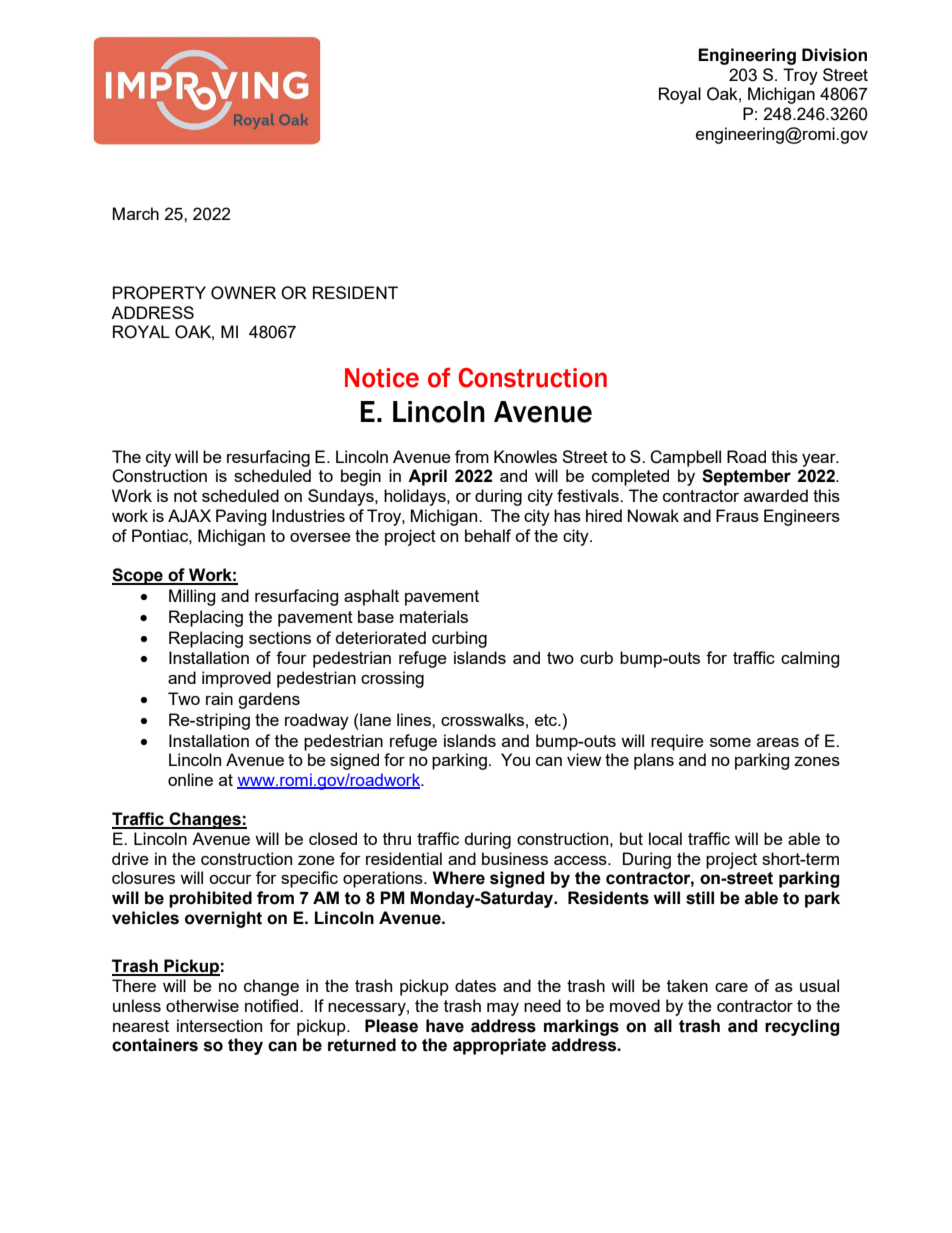 The width and height of the page is (952, 1233). Describe the element at coordinates (219, 1025) in the page. I see `intersection` at that location.
